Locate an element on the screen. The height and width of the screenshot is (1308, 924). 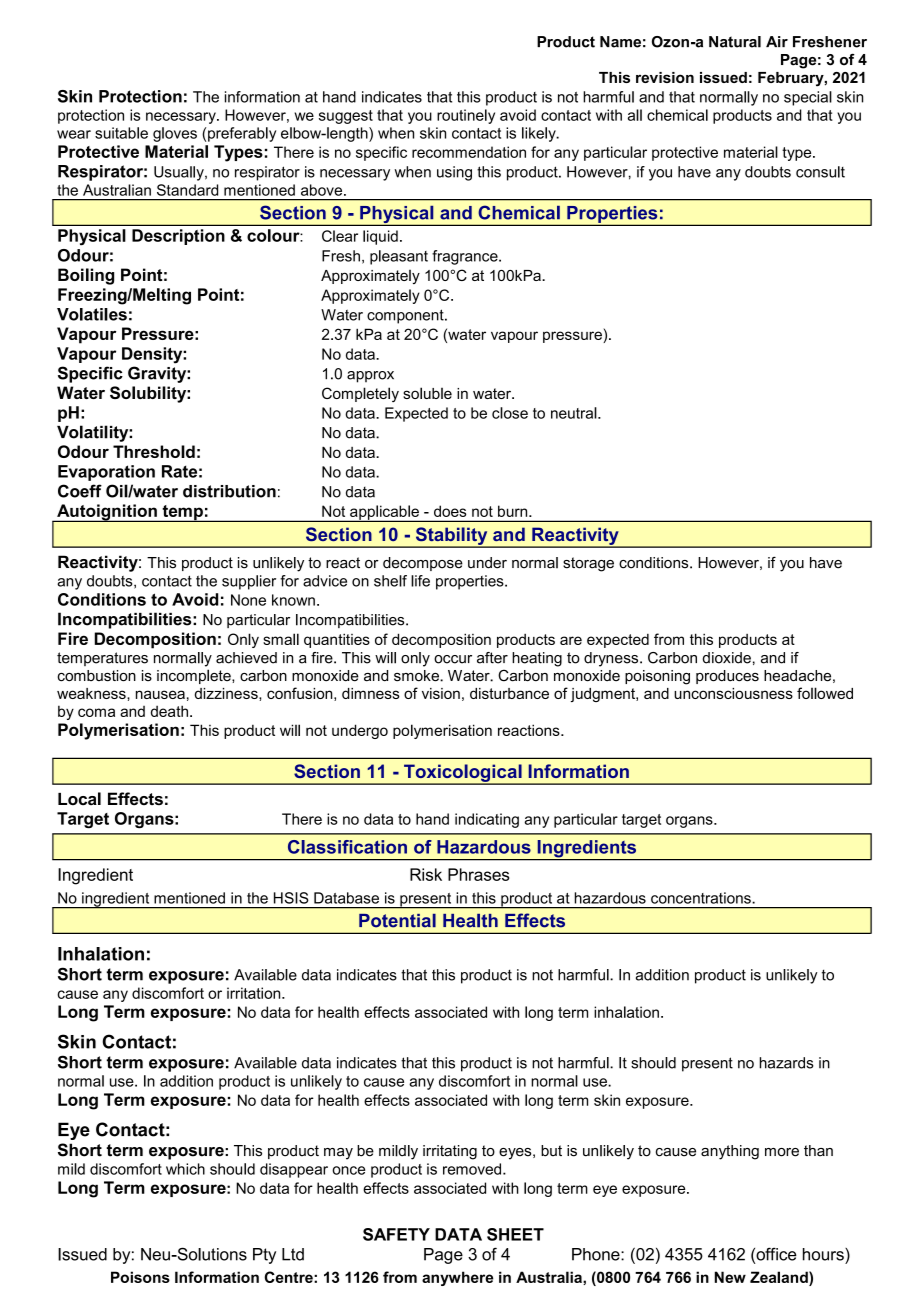
Natural is located at coordinates (735, 42).
